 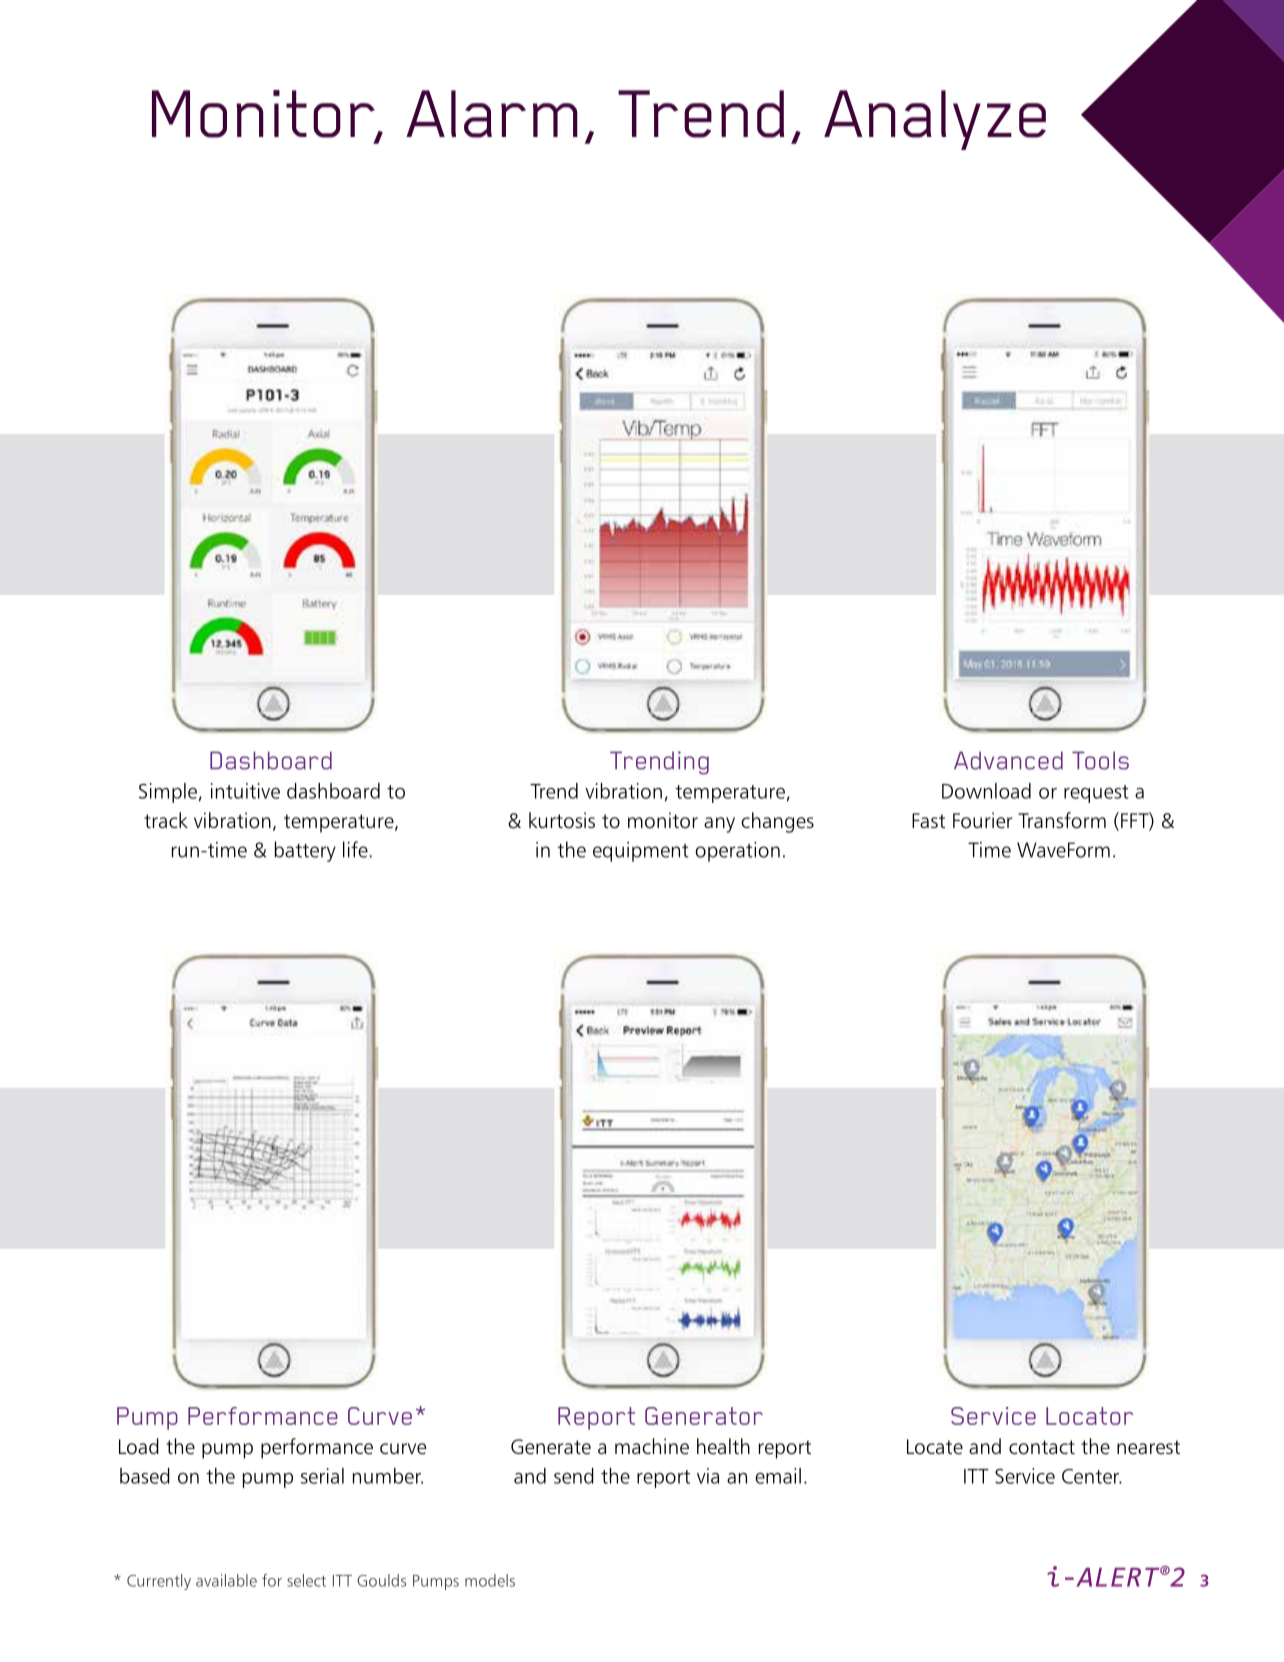 What do you see at coordinates (1089, 1416) in the screenshot?
I see `Locator` at bounding box center [1089, 1416].
